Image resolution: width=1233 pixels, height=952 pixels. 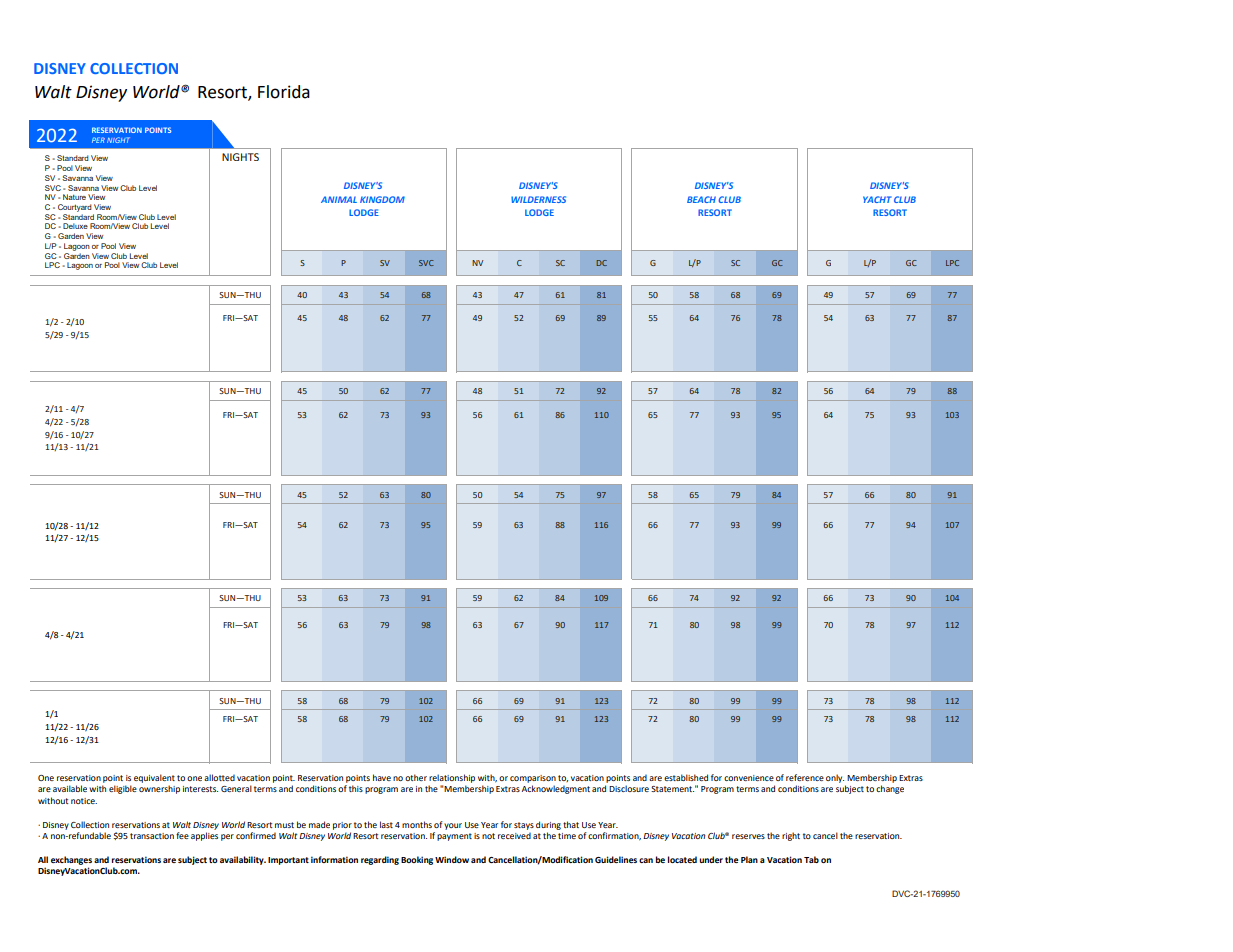 What do you see at coordinates (877, 199) in the document?
I see `YACHT` at bounding box center [877, 199].
